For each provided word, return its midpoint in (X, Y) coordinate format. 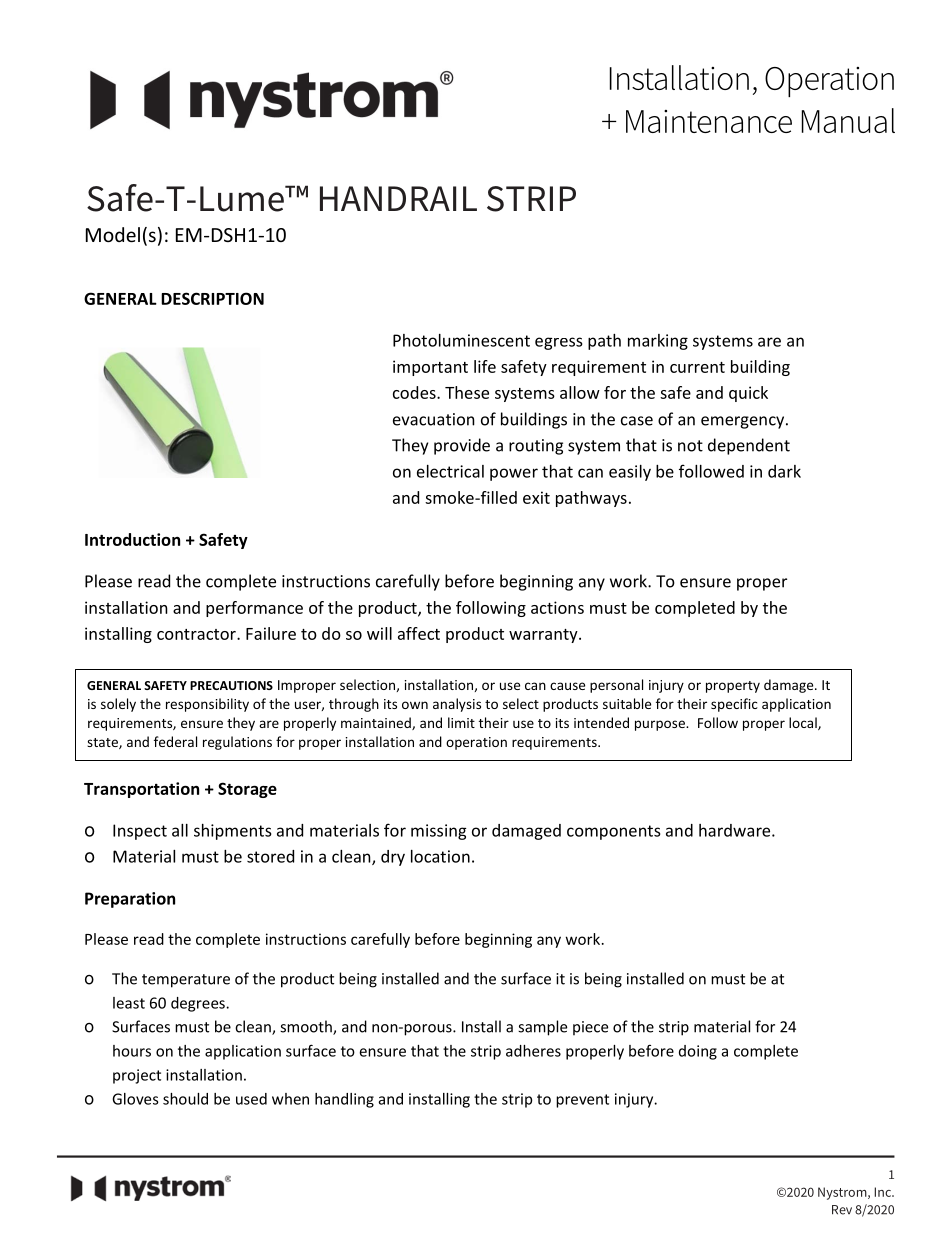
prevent (582, 1101)
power (514, 474)
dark (784, 471)
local (804, 723)
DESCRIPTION (212, 298)
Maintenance (709, 121)
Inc (883, 1192)
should (185, 1099)
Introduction (132, 539)
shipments (233, 832)
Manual (848, 120)
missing (439, 832)
